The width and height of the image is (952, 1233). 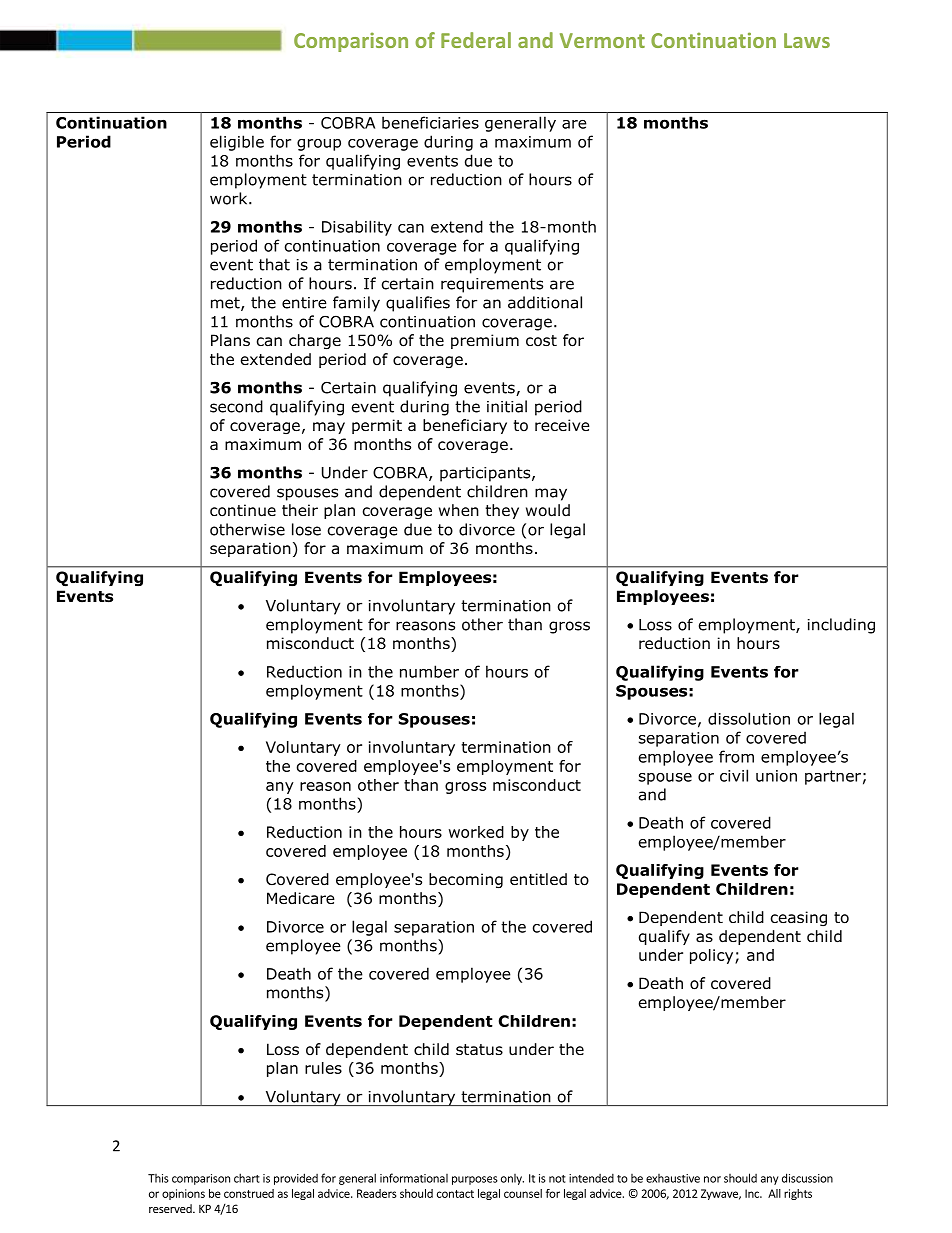 I want to click on premium, so click(x=485, y=341).
